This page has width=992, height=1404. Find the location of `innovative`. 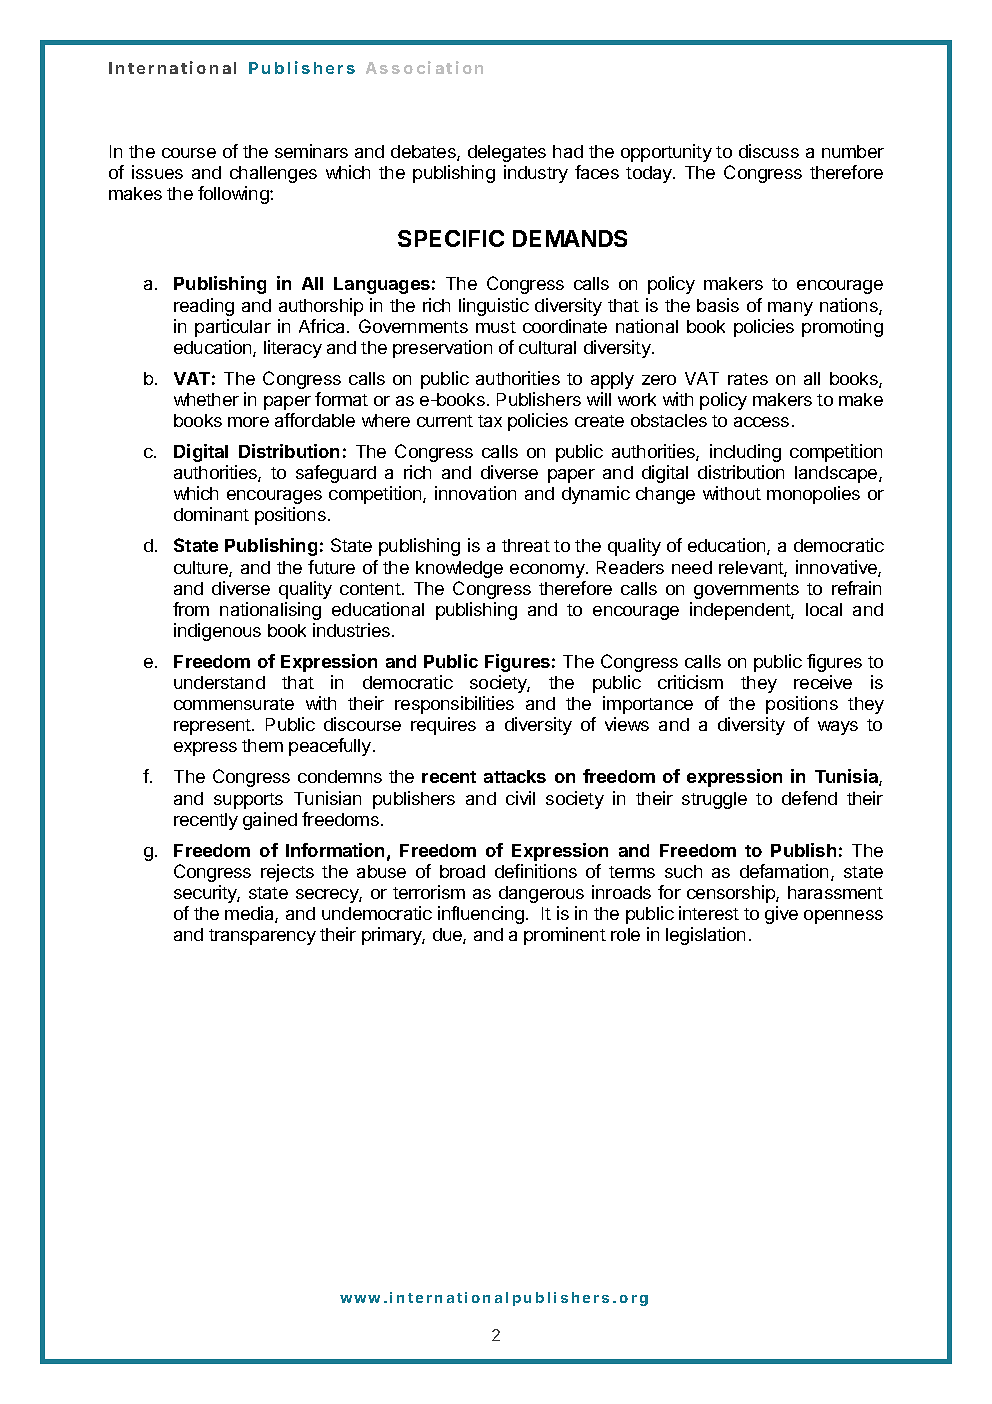

innovative is located at coordinates (837, 568).
